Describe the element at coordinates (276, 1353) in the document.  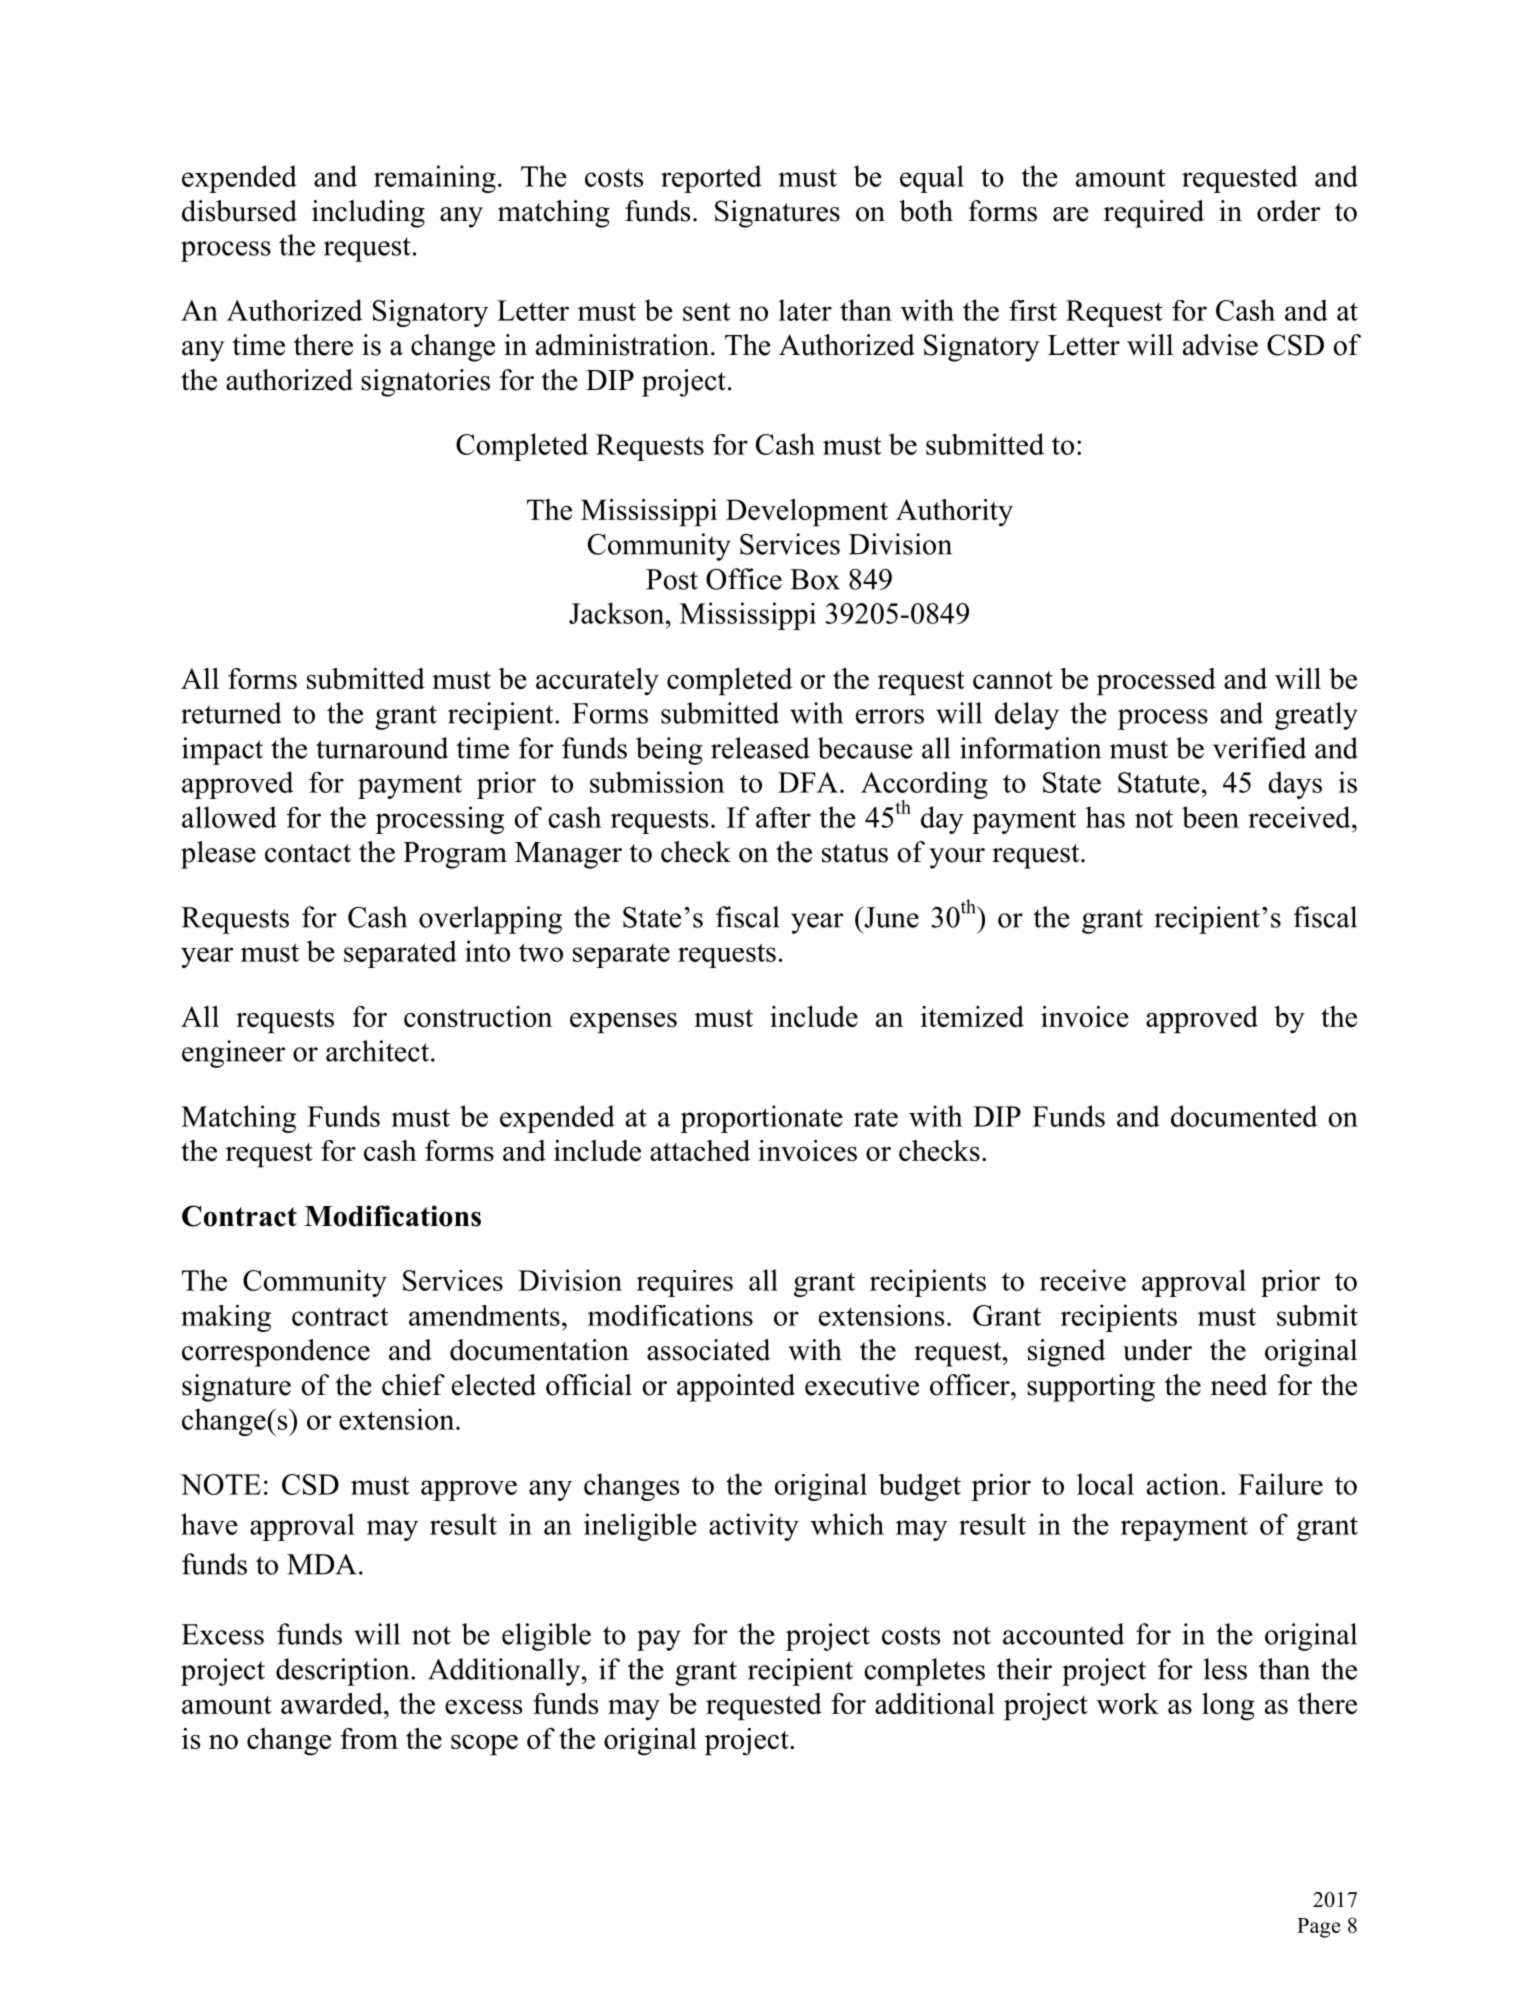
I see `correspondence` at that location.
